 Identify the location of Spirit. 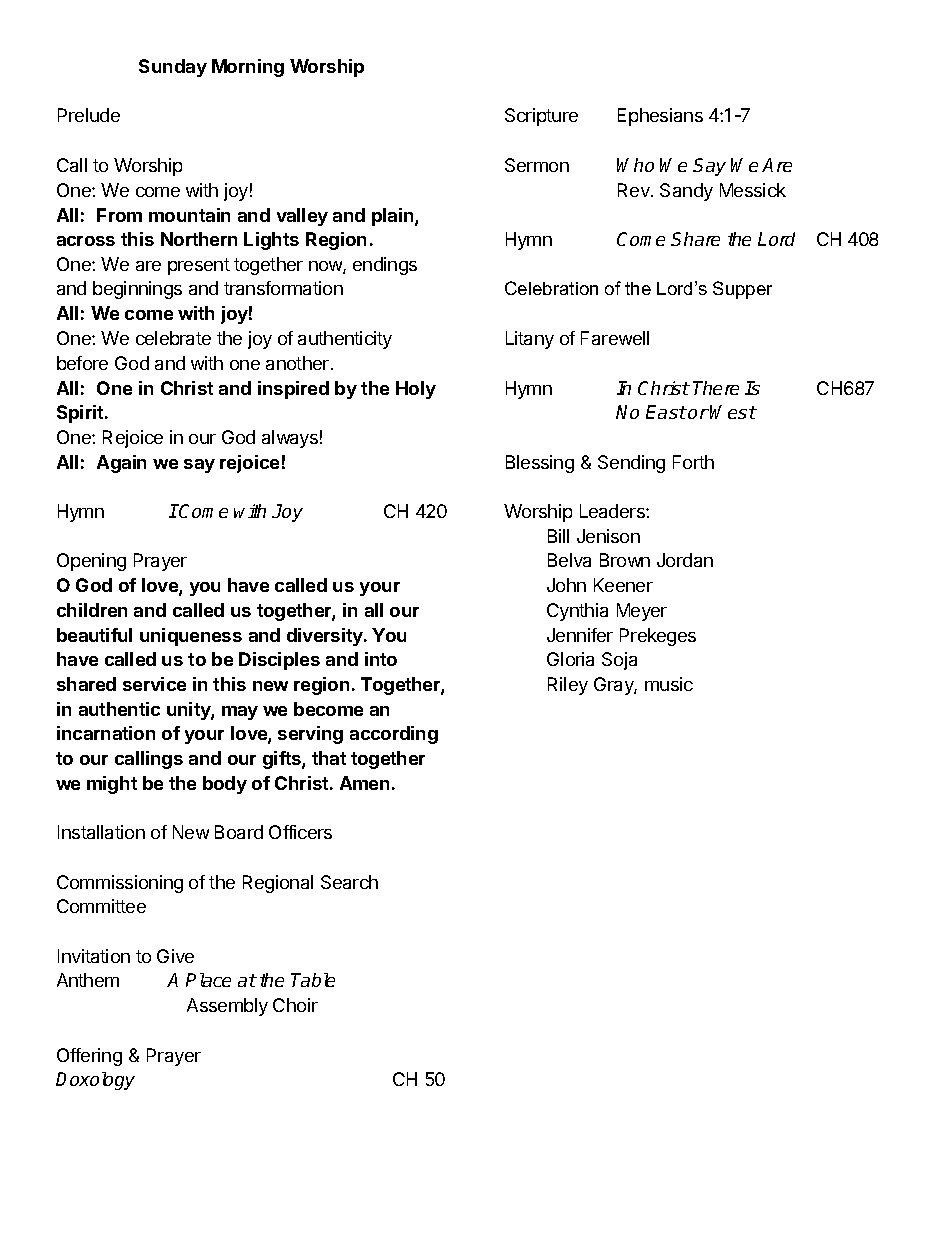
(81, 414).
